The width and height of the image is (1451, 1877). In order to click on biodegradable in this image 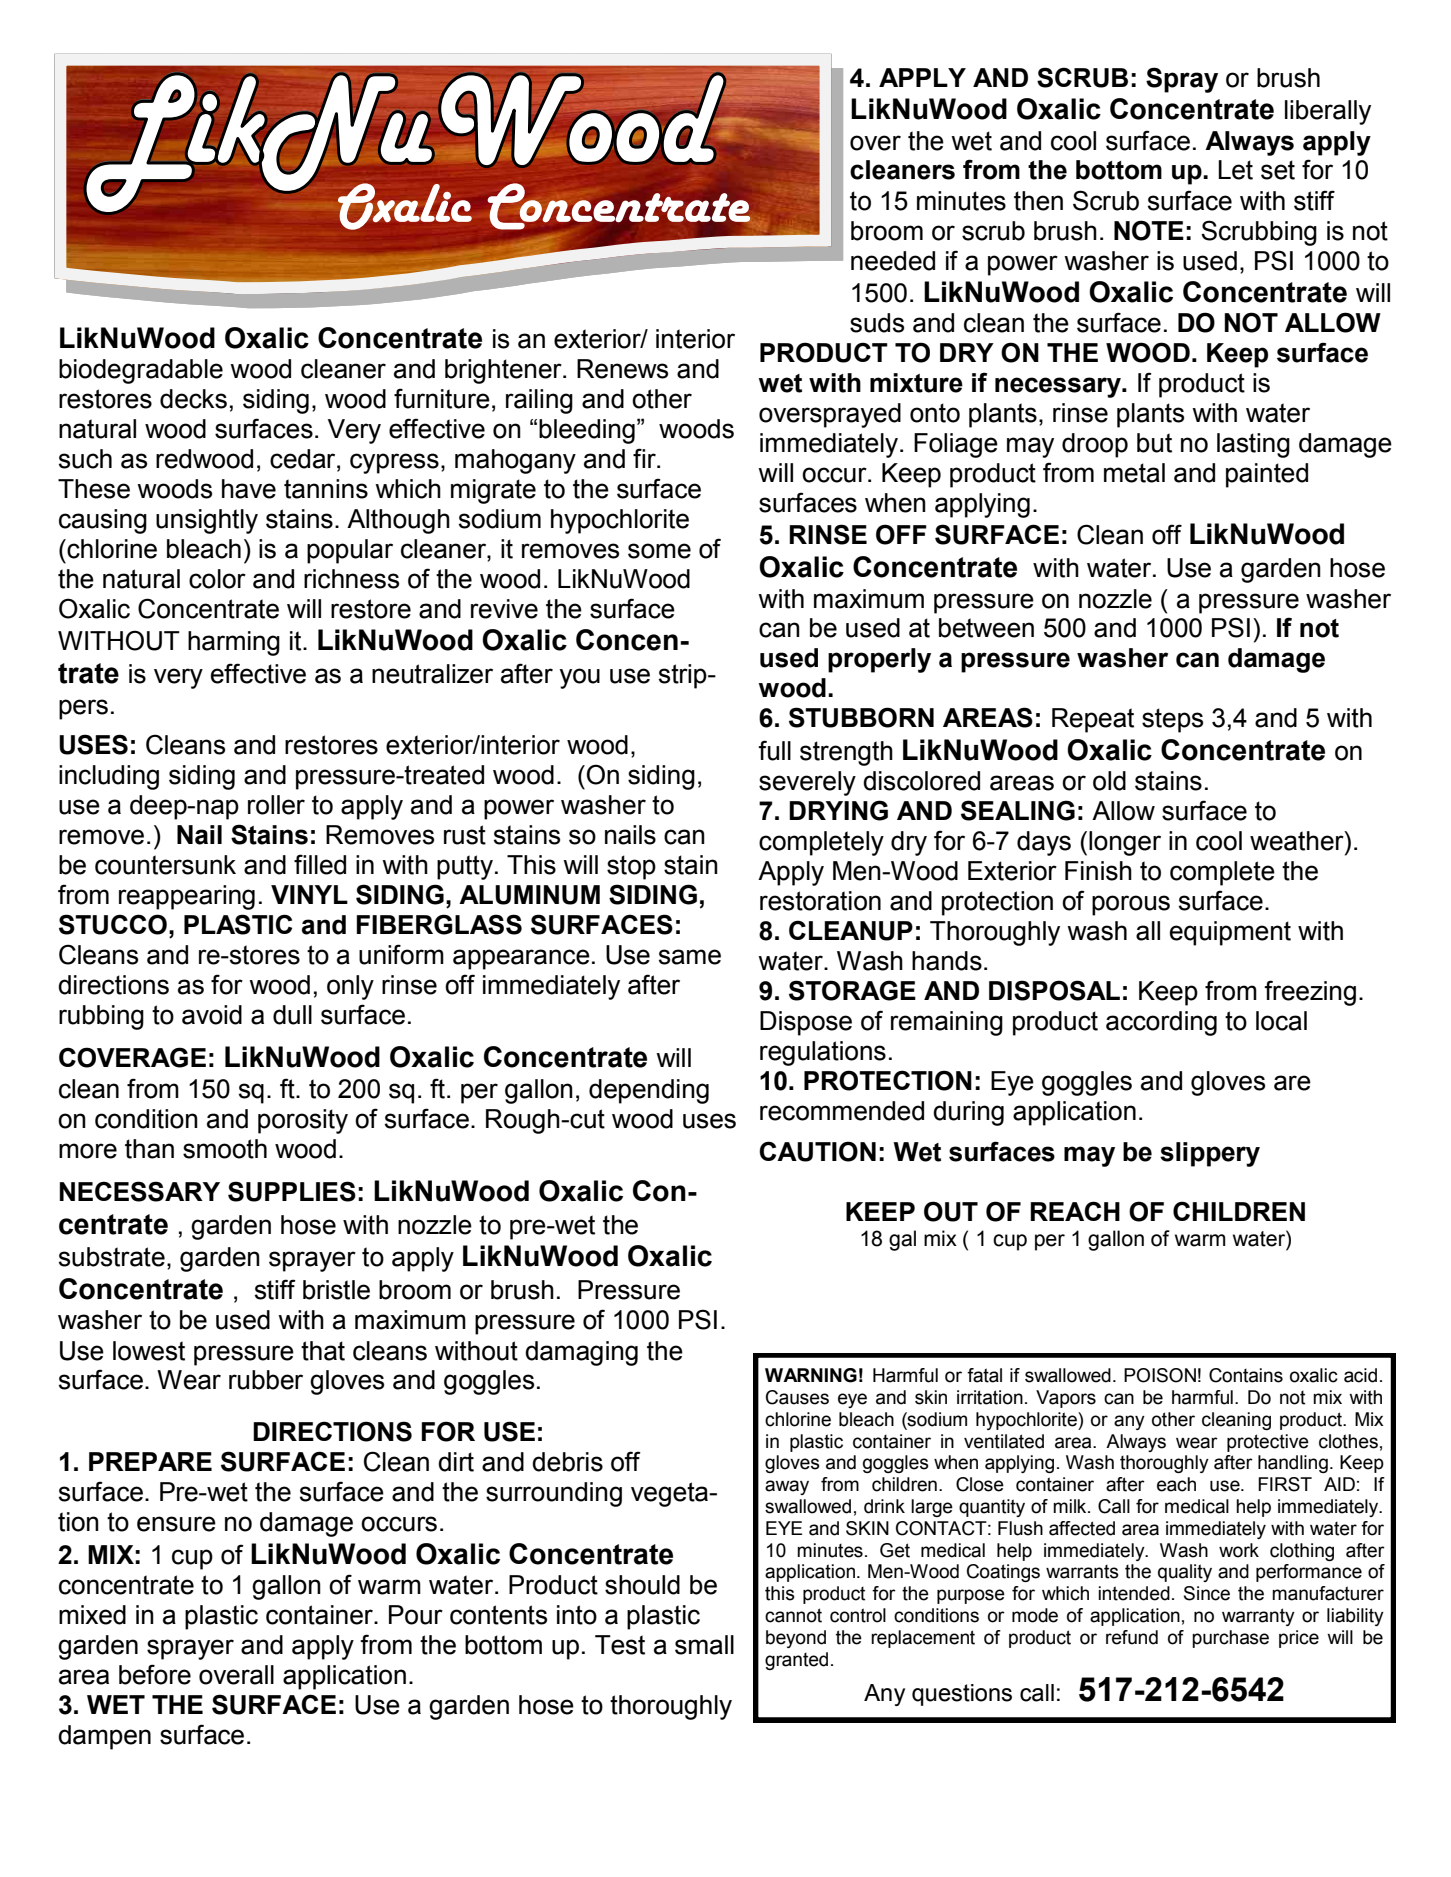, I will do `click(141, 371)`.
